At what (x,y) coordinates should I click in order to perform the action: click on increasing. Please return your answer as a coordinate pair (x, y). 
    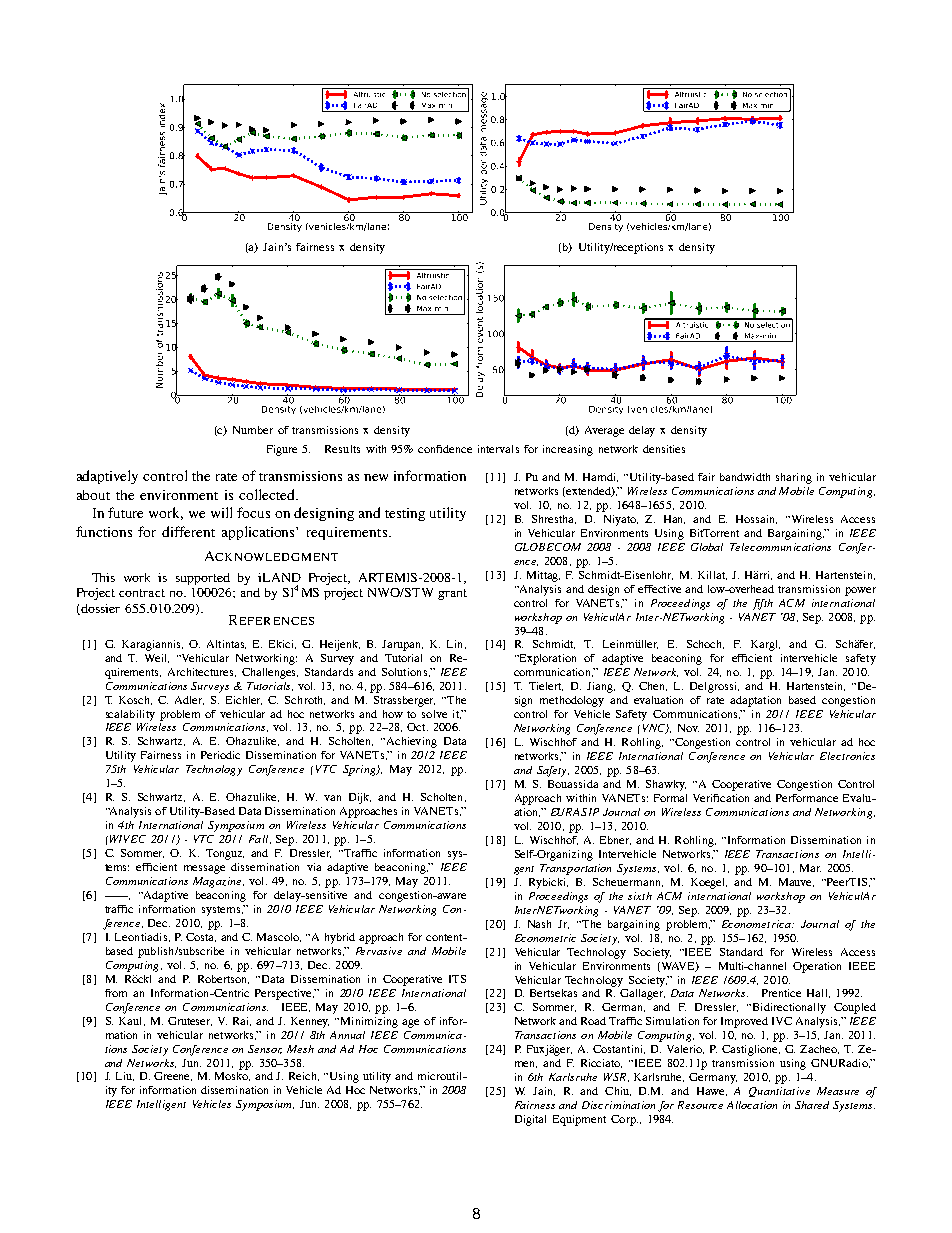
    Looking at the image, I should click on (568, 450).
